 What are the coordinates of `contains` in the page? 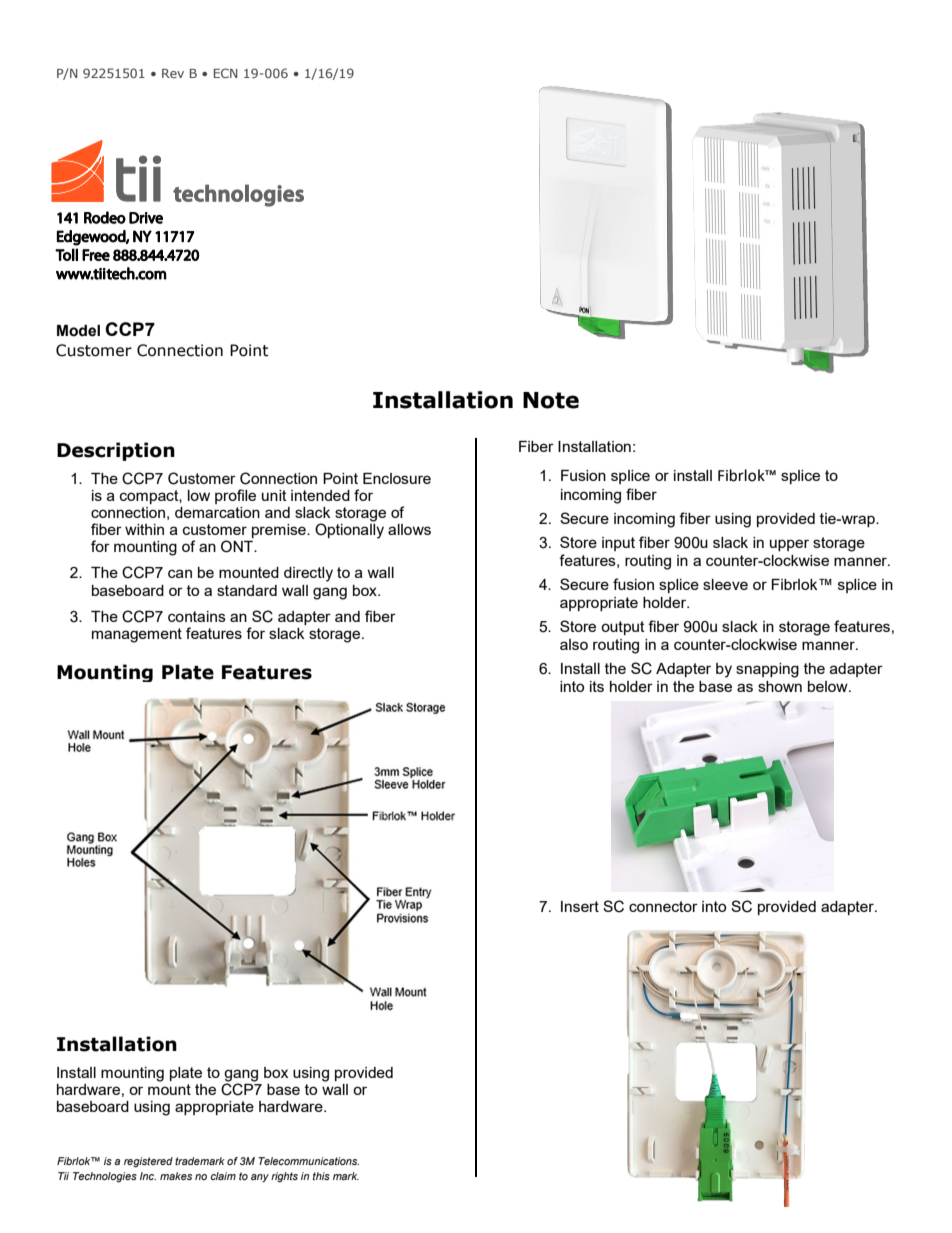 It's located at (197, 616).
